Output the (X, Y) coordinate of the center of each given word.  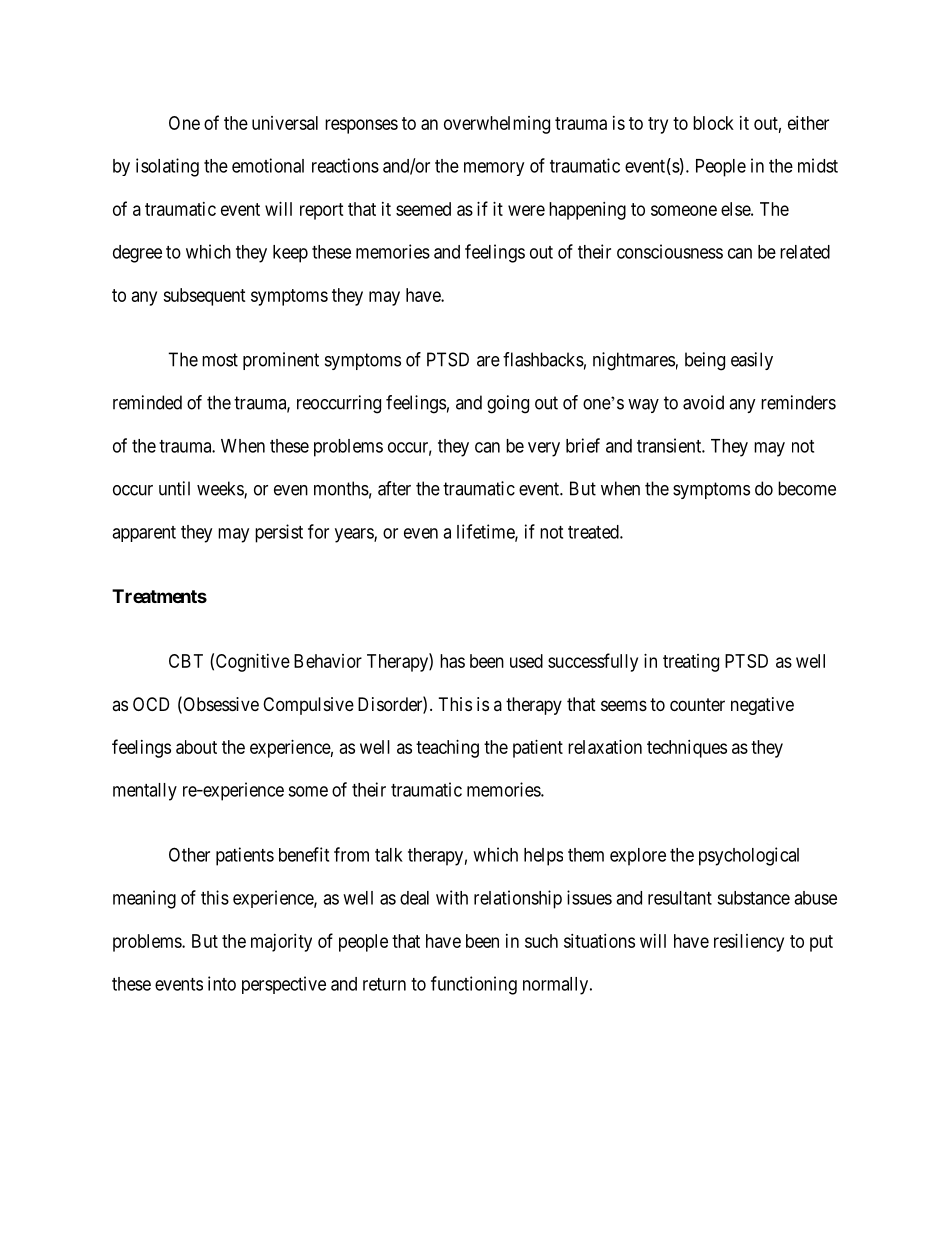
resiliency (749, 943)
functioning (474, 985)
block (713, 123)
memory (494, 169)
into (222, 983)
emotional (268, 165)
